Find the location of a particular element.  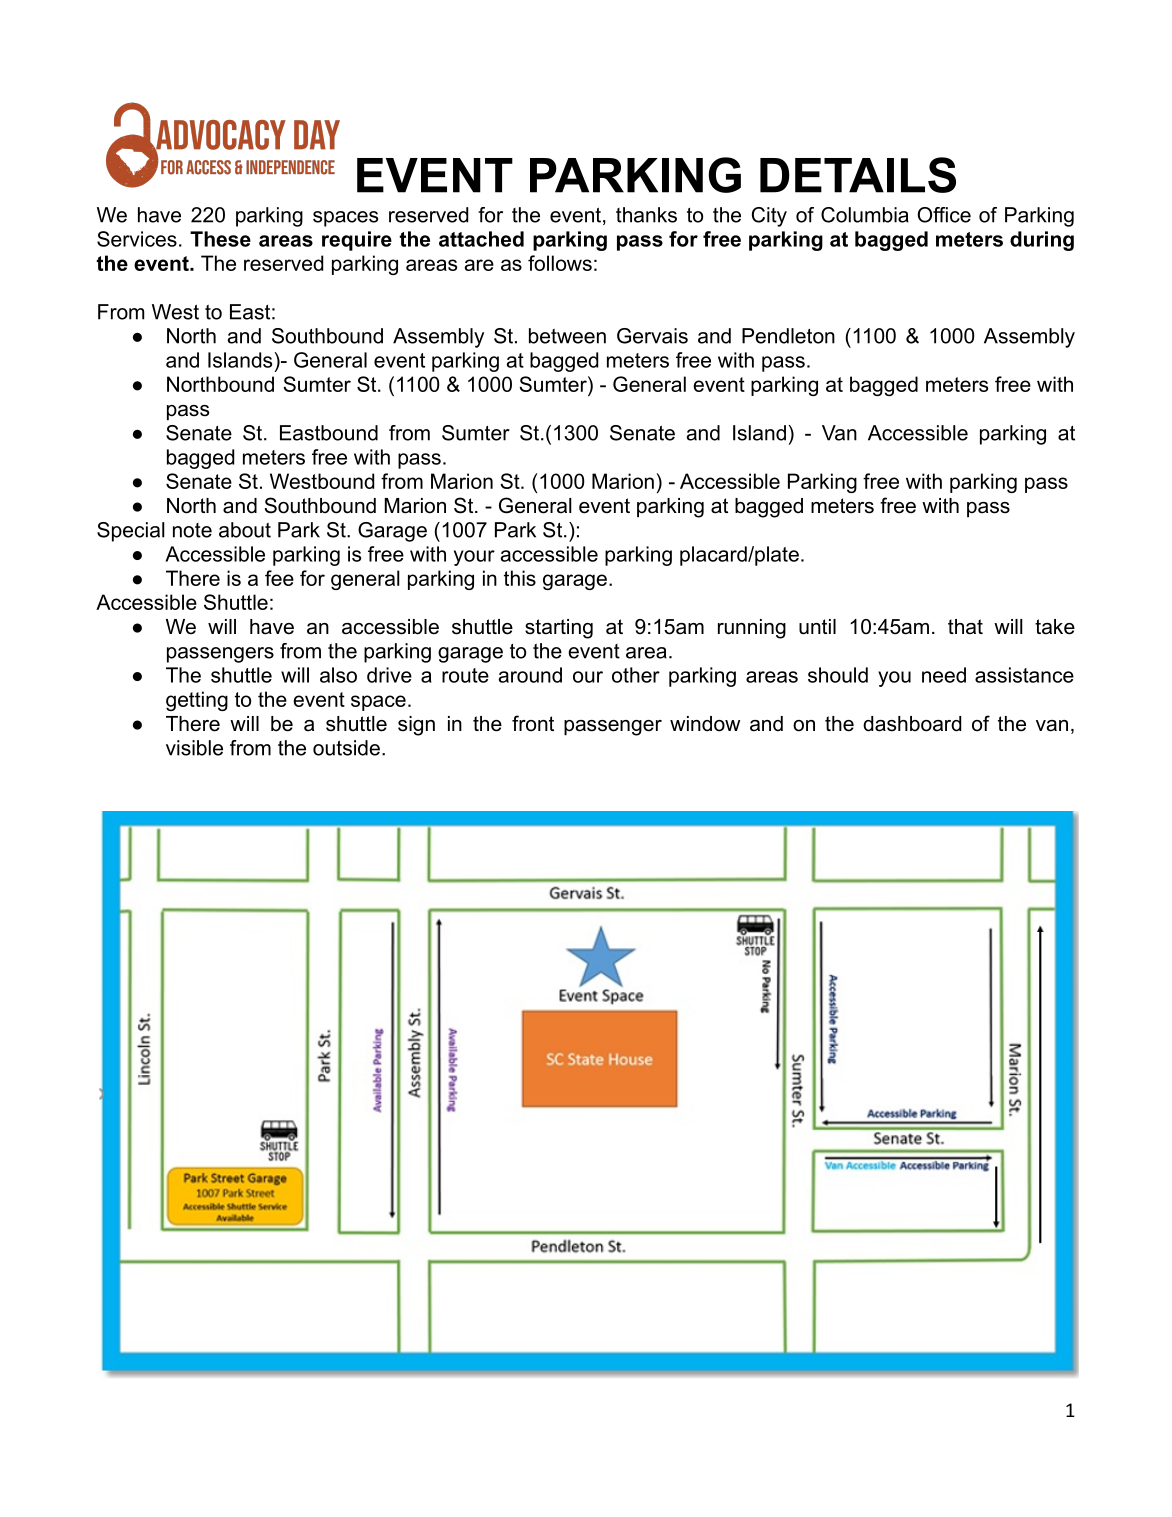

Office is located at coordinates (944, 215).
